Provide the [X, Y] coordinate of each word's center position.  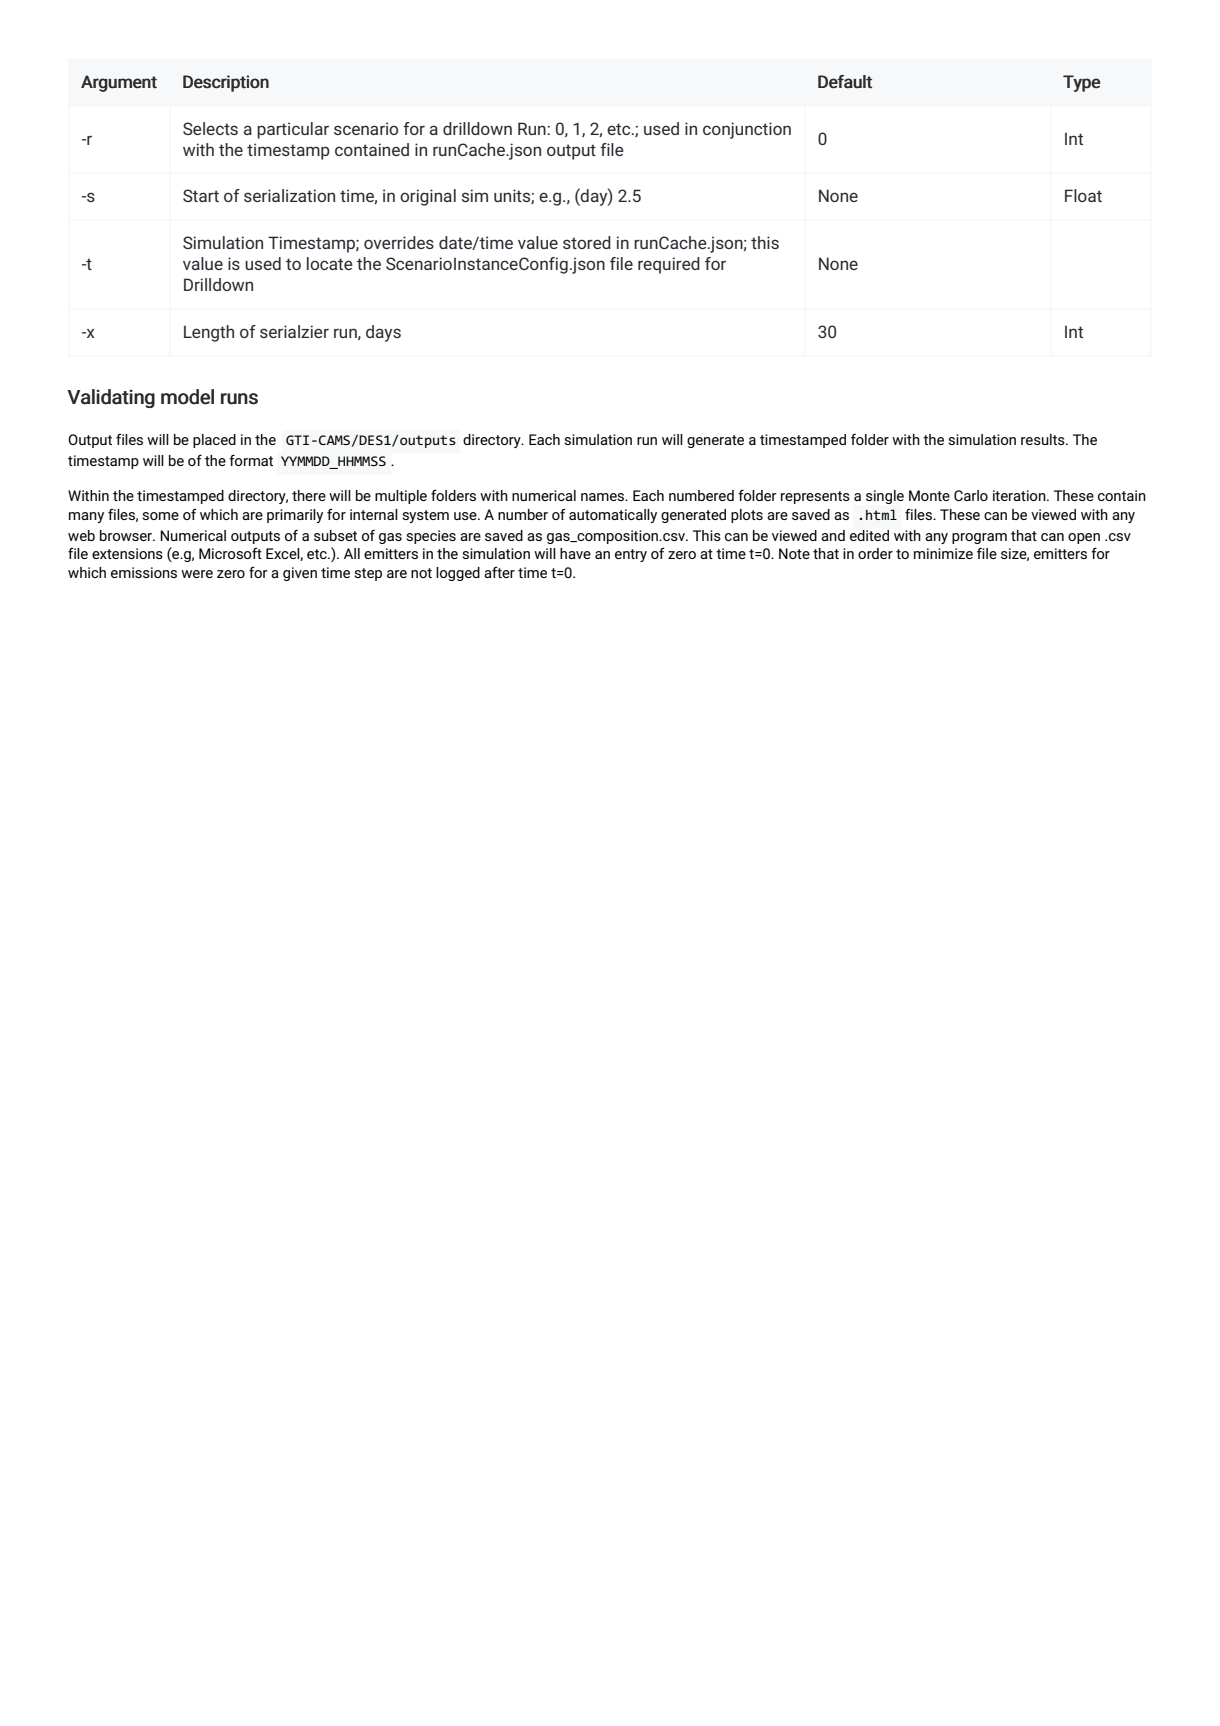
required [669, 265]
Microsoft [230, 553]
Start [201, 195]
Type [1082, 83]
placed [214, 441]
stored [587, 242]
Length [209, 333]
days [383, 333]
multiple [401, 497]
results [1044, 439]
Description [226, 83]
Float [1083, 195]
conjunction [747, 130]
